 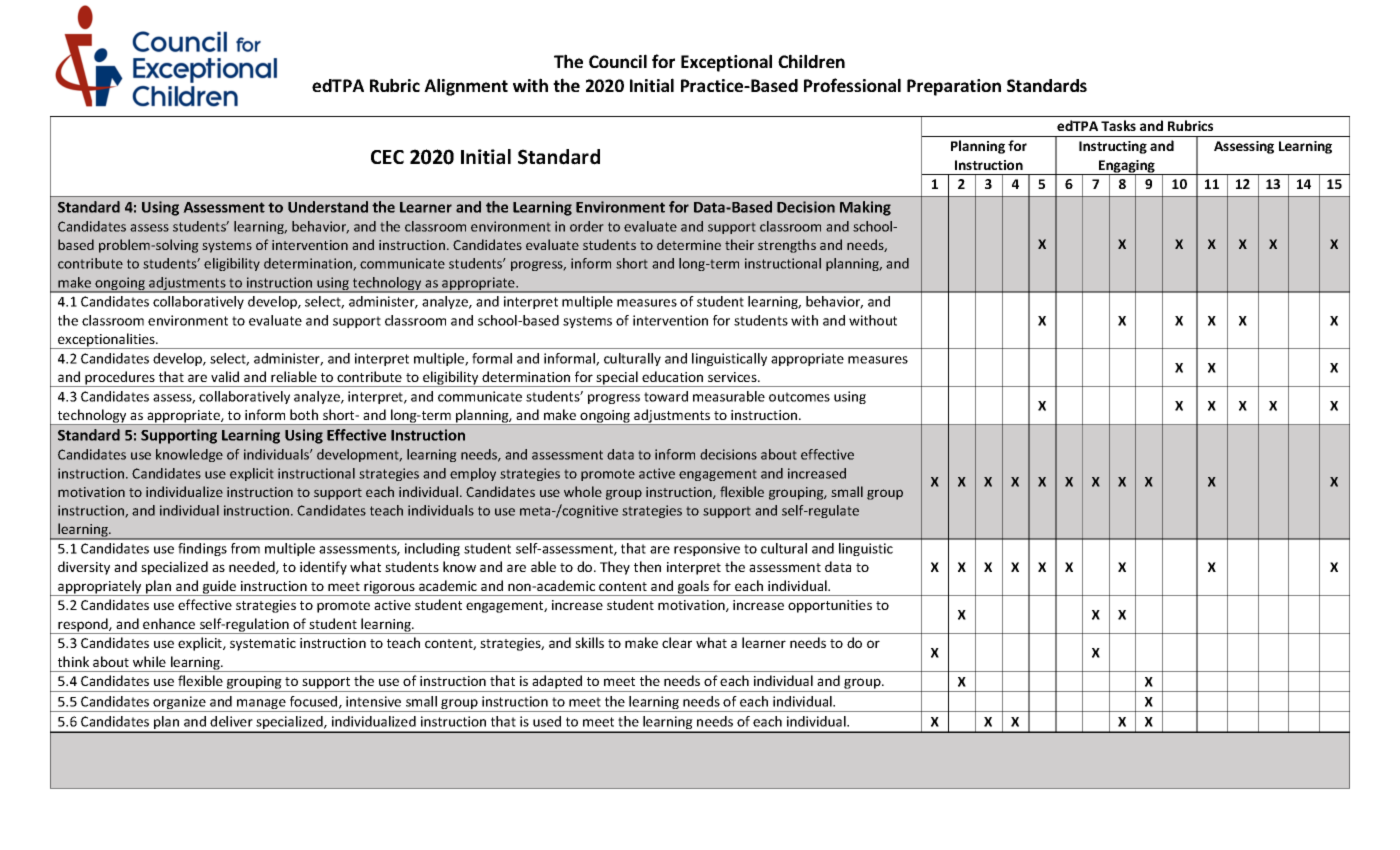 What do you see at coordinates (707, 549) in the screenshot?
I see `responsive` at bounding box center [707, 549].
